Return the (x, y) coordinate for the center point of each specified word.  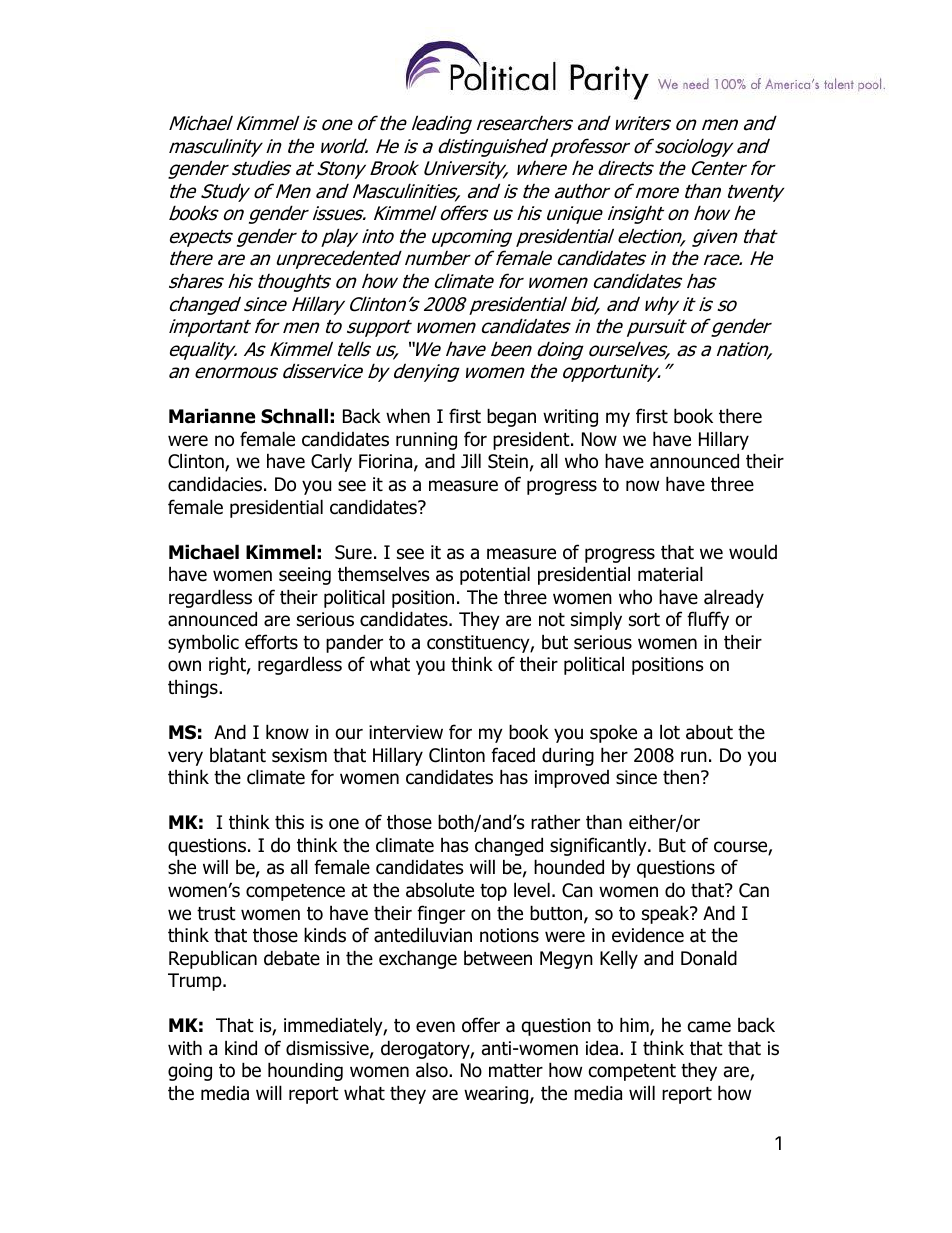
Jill (471, 460)
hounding (305, 1071)
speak (667, 914)
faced (513, 755)
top (493, 892)
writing (570, 418)
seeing (305, 576)
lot (670, 732)
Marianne (212, 416)
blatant (238, 755)
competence (295, 892)
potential (495, 575)
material (670, 574)
